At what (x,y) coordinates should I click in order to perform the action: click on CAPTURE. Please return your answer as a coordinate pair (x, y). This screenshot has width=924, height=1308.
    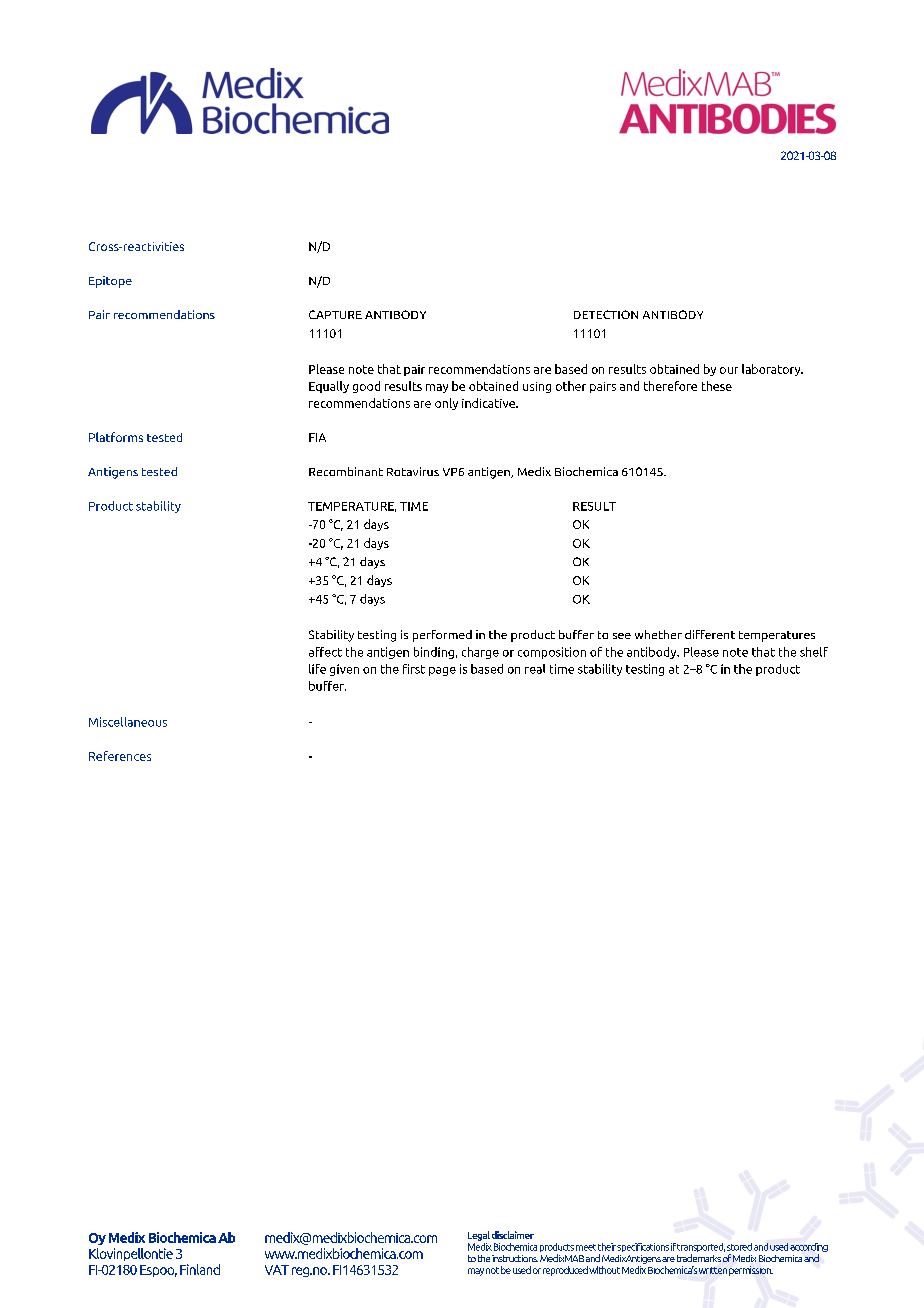
    Looking at the image, I should click on (335, 314).
